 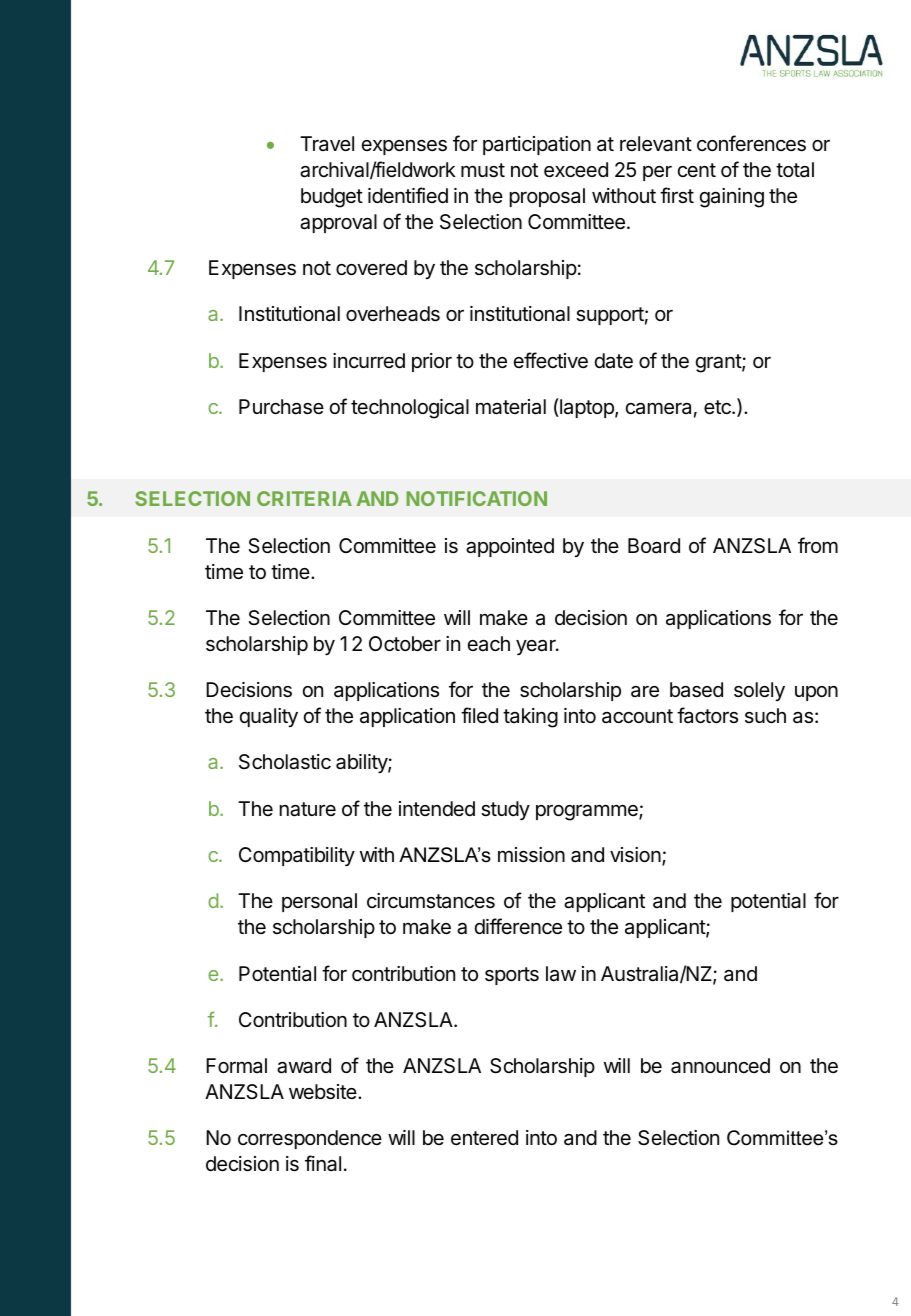 I want to click on study, so click(x=505, y=810).
